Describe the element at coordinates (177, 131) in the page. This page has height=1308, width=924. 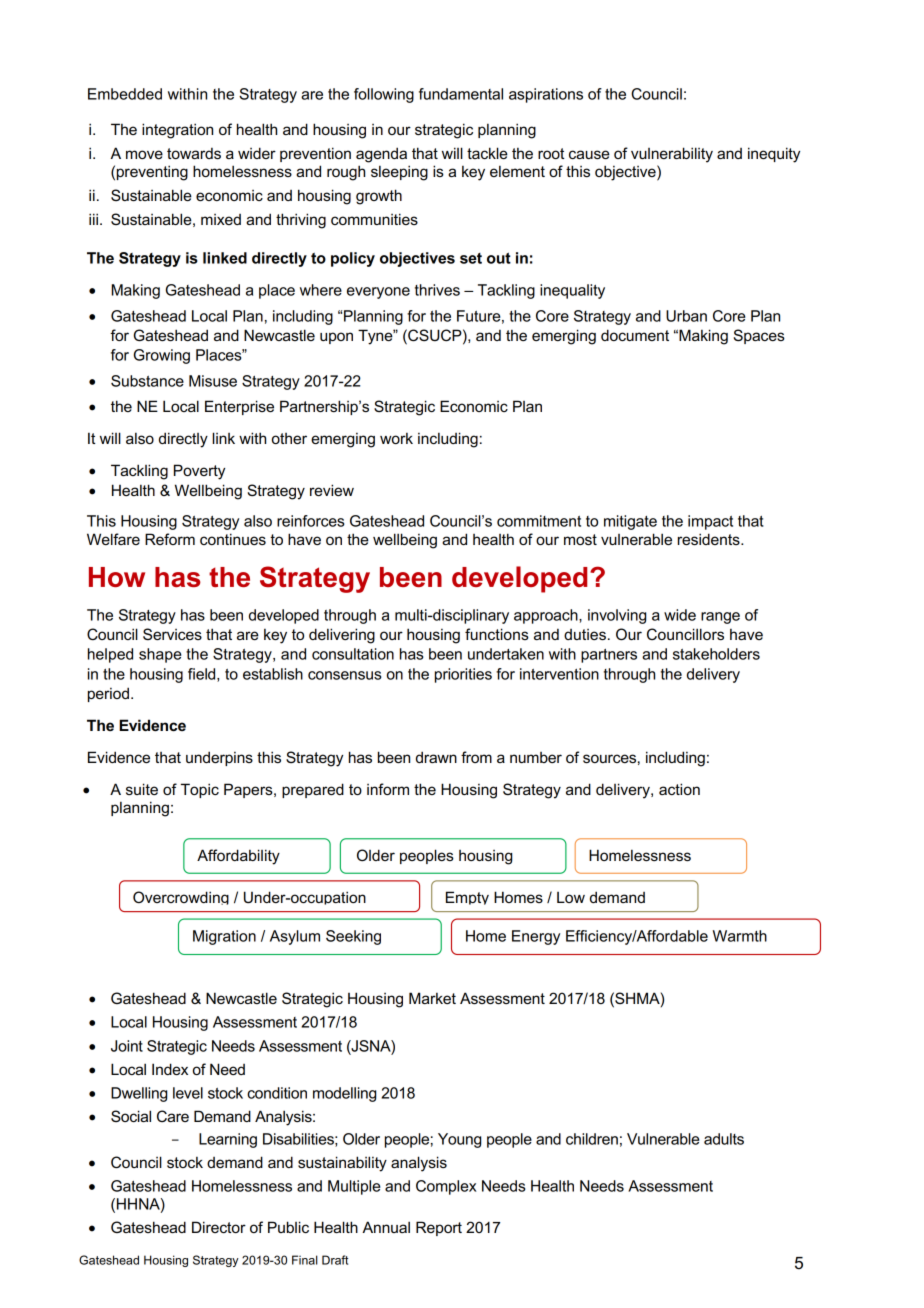
I see `integration` at that location.
